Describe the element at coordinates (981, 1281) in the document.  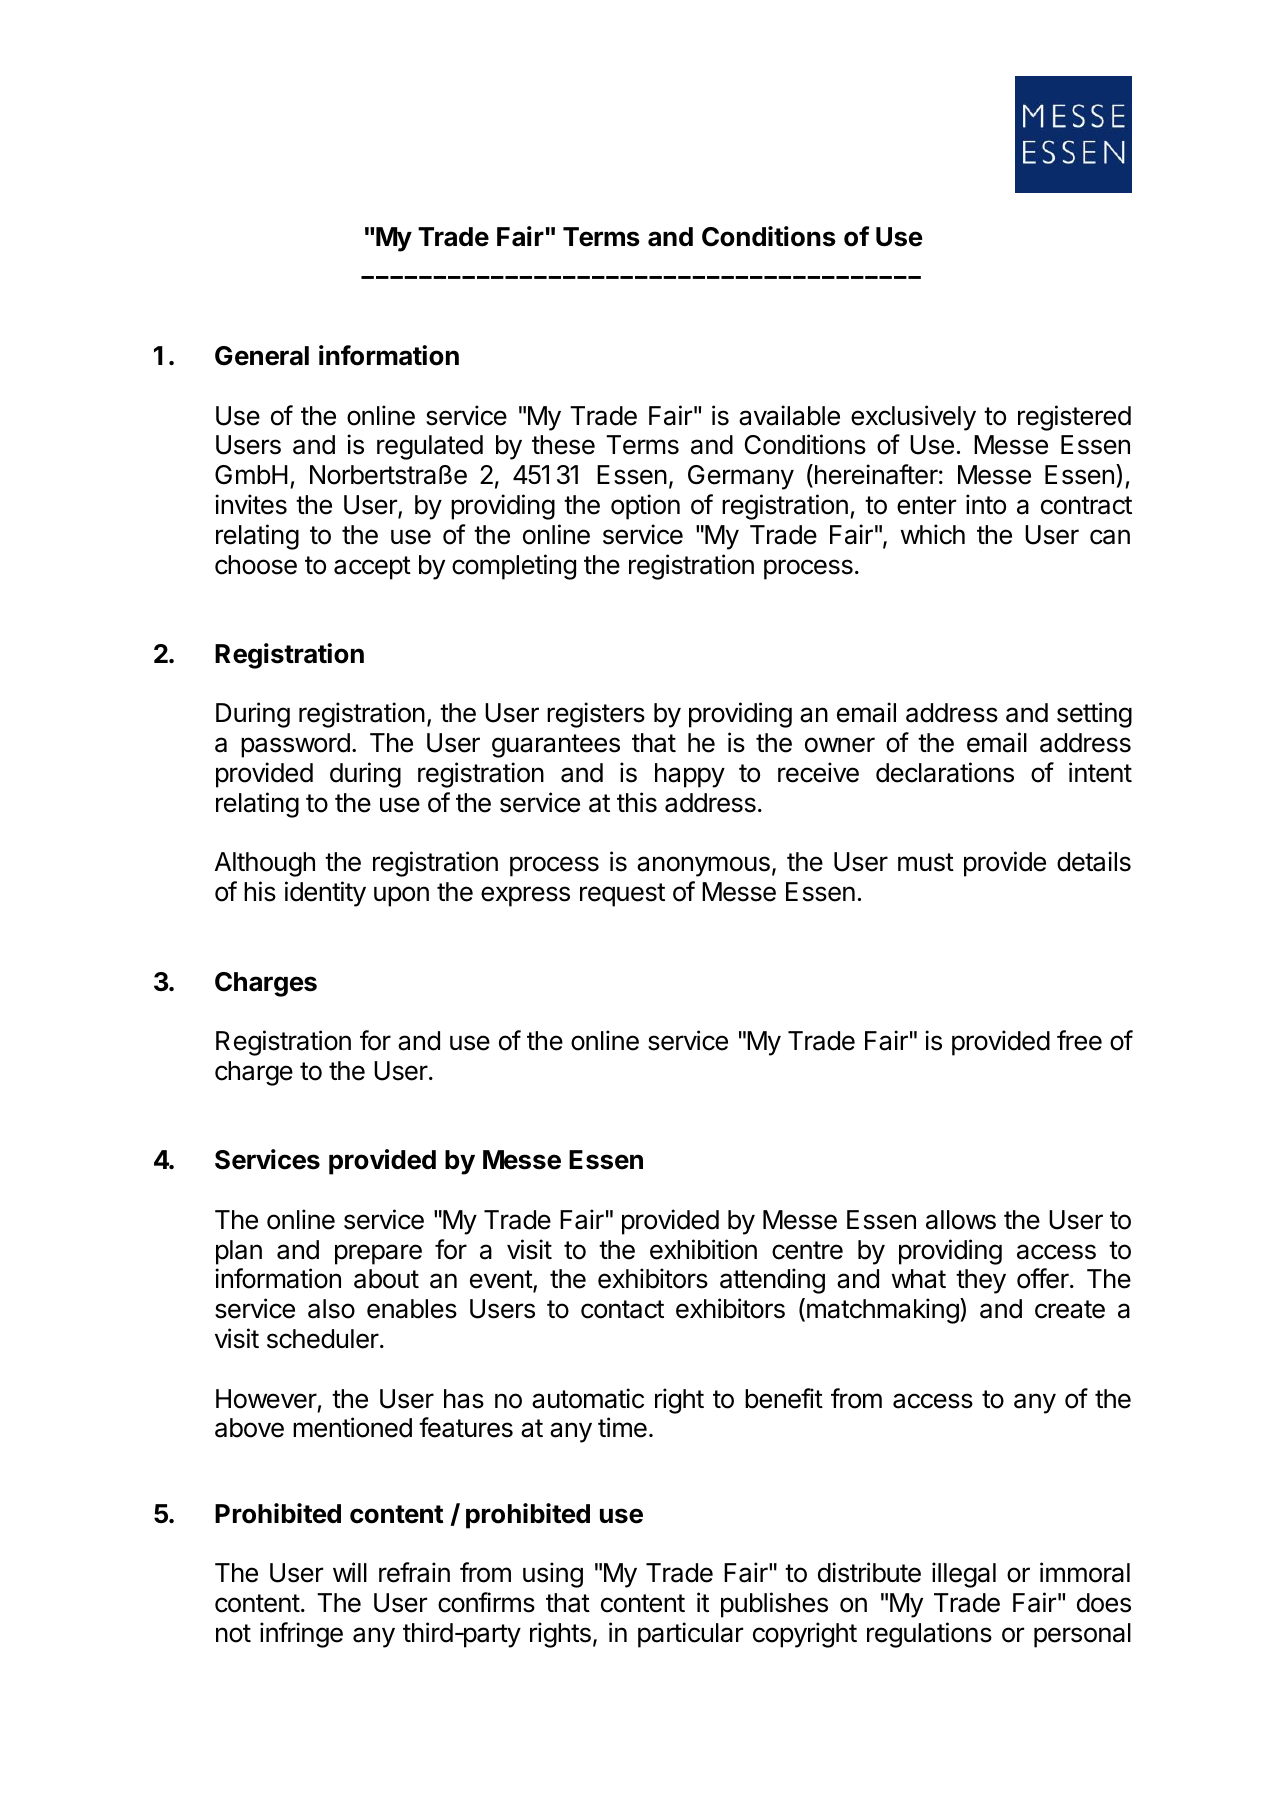
I see `they` at that location.
